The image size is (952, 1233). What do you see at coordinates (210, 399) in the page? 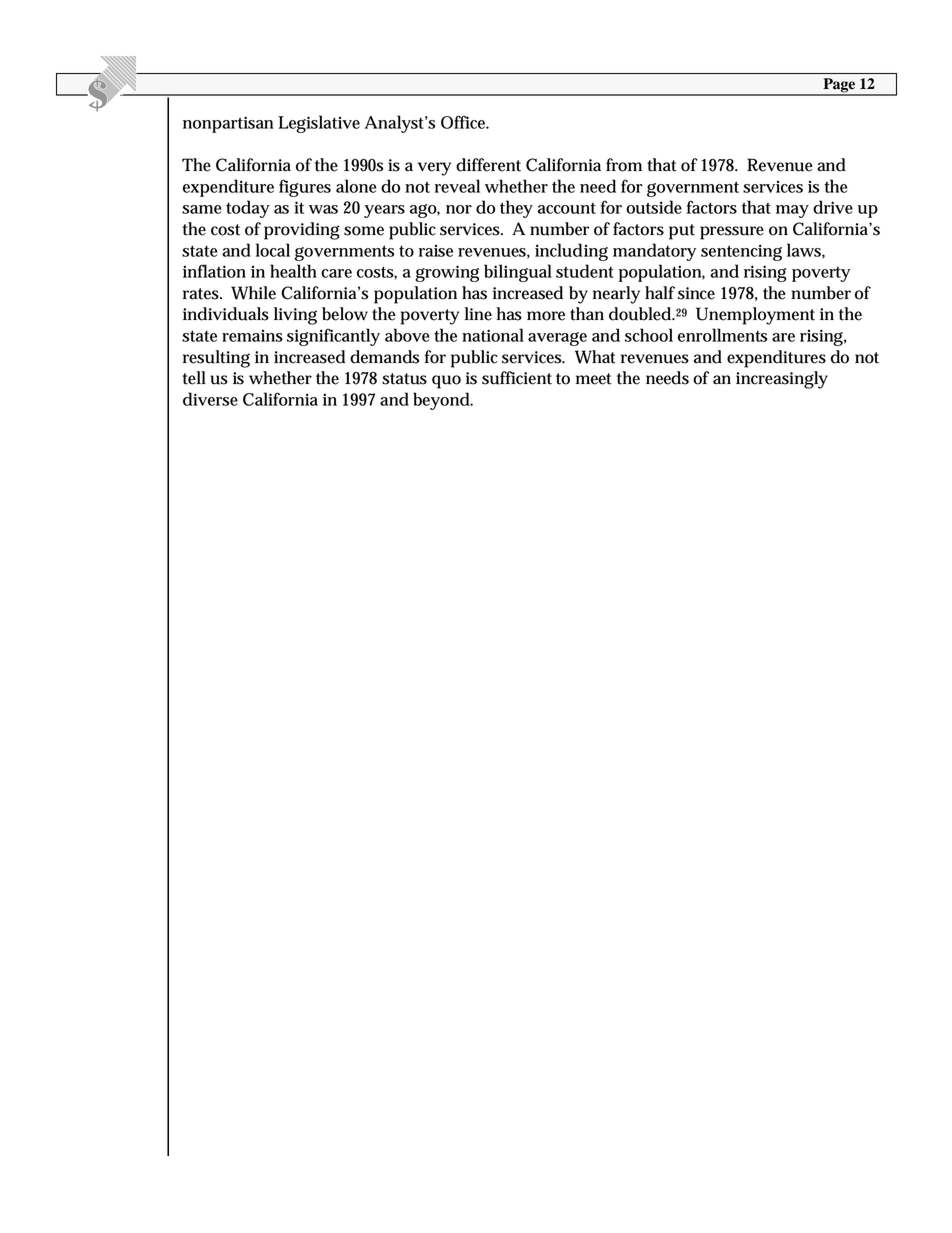
I see `diverse` at bounding box center [210, 399].
